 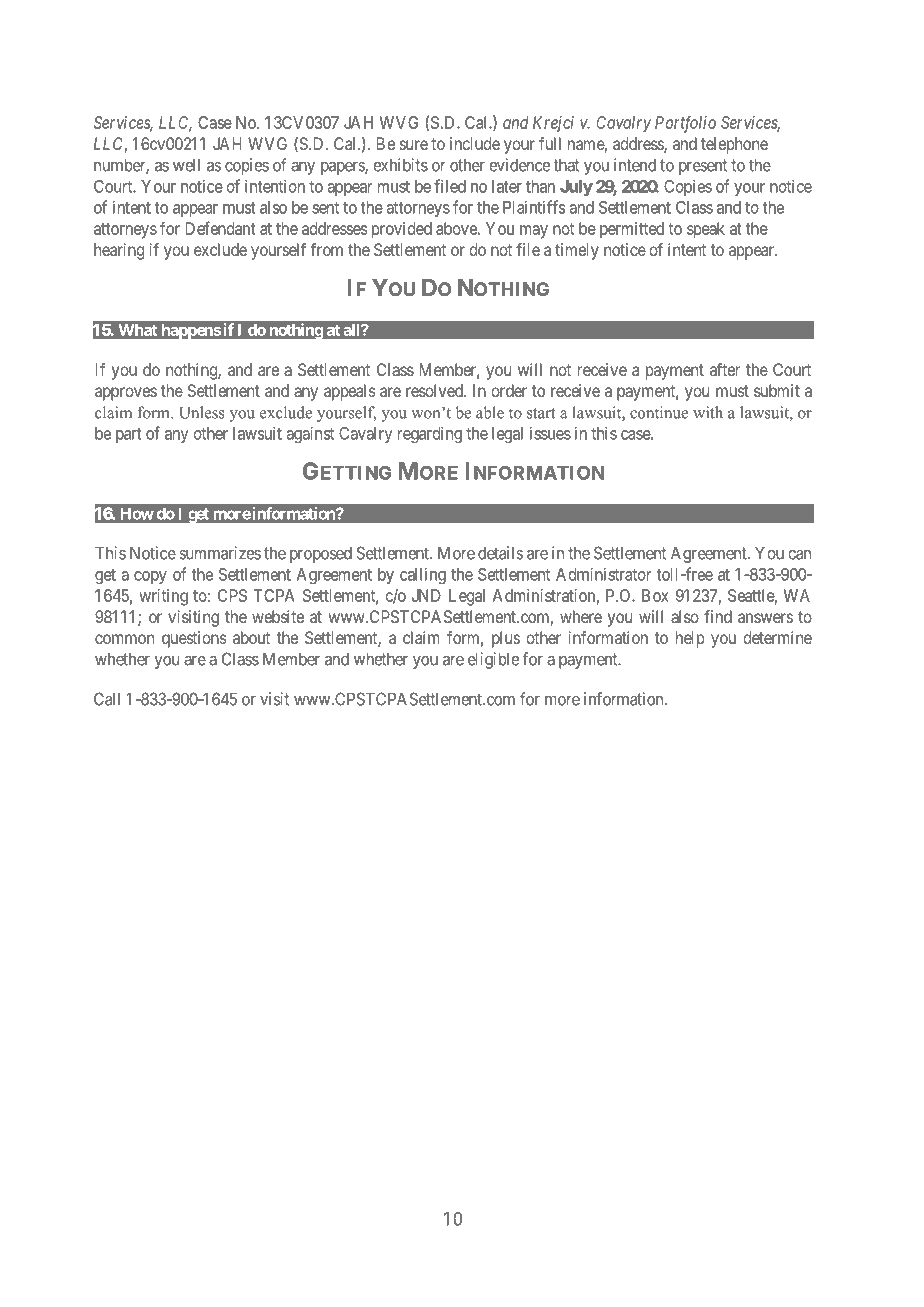 I want to click on after, so click(x=725, y=369).
